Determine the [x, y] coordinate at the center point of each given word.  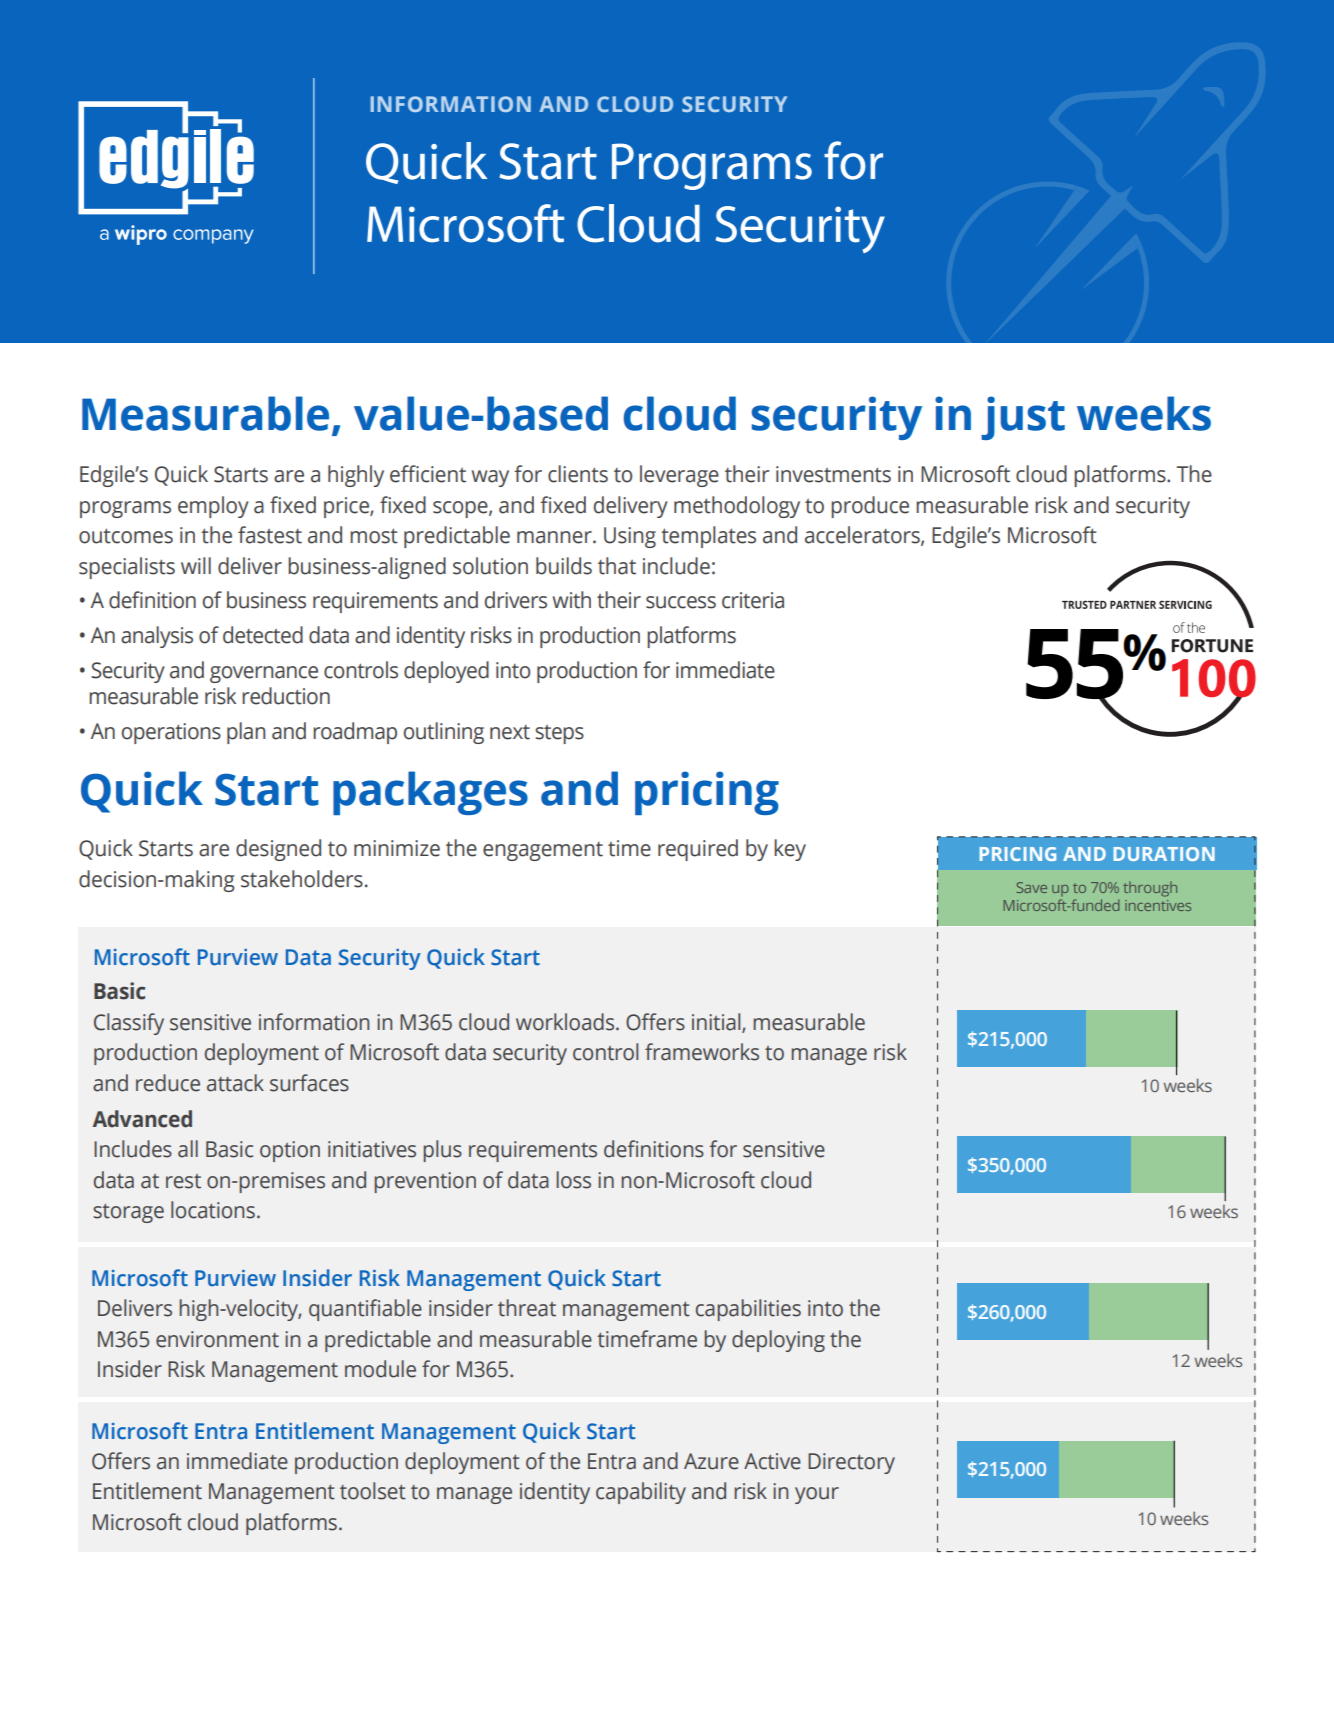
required [698, 850]
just [1023, 418]
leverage [679, 476]
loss [573, 1180]
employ [213, 507]
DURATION [1164, 854]
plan [246, 733]
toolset [373, 1491]
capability [641, 1493]
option [290, 1151]
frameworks [702, 1052]
